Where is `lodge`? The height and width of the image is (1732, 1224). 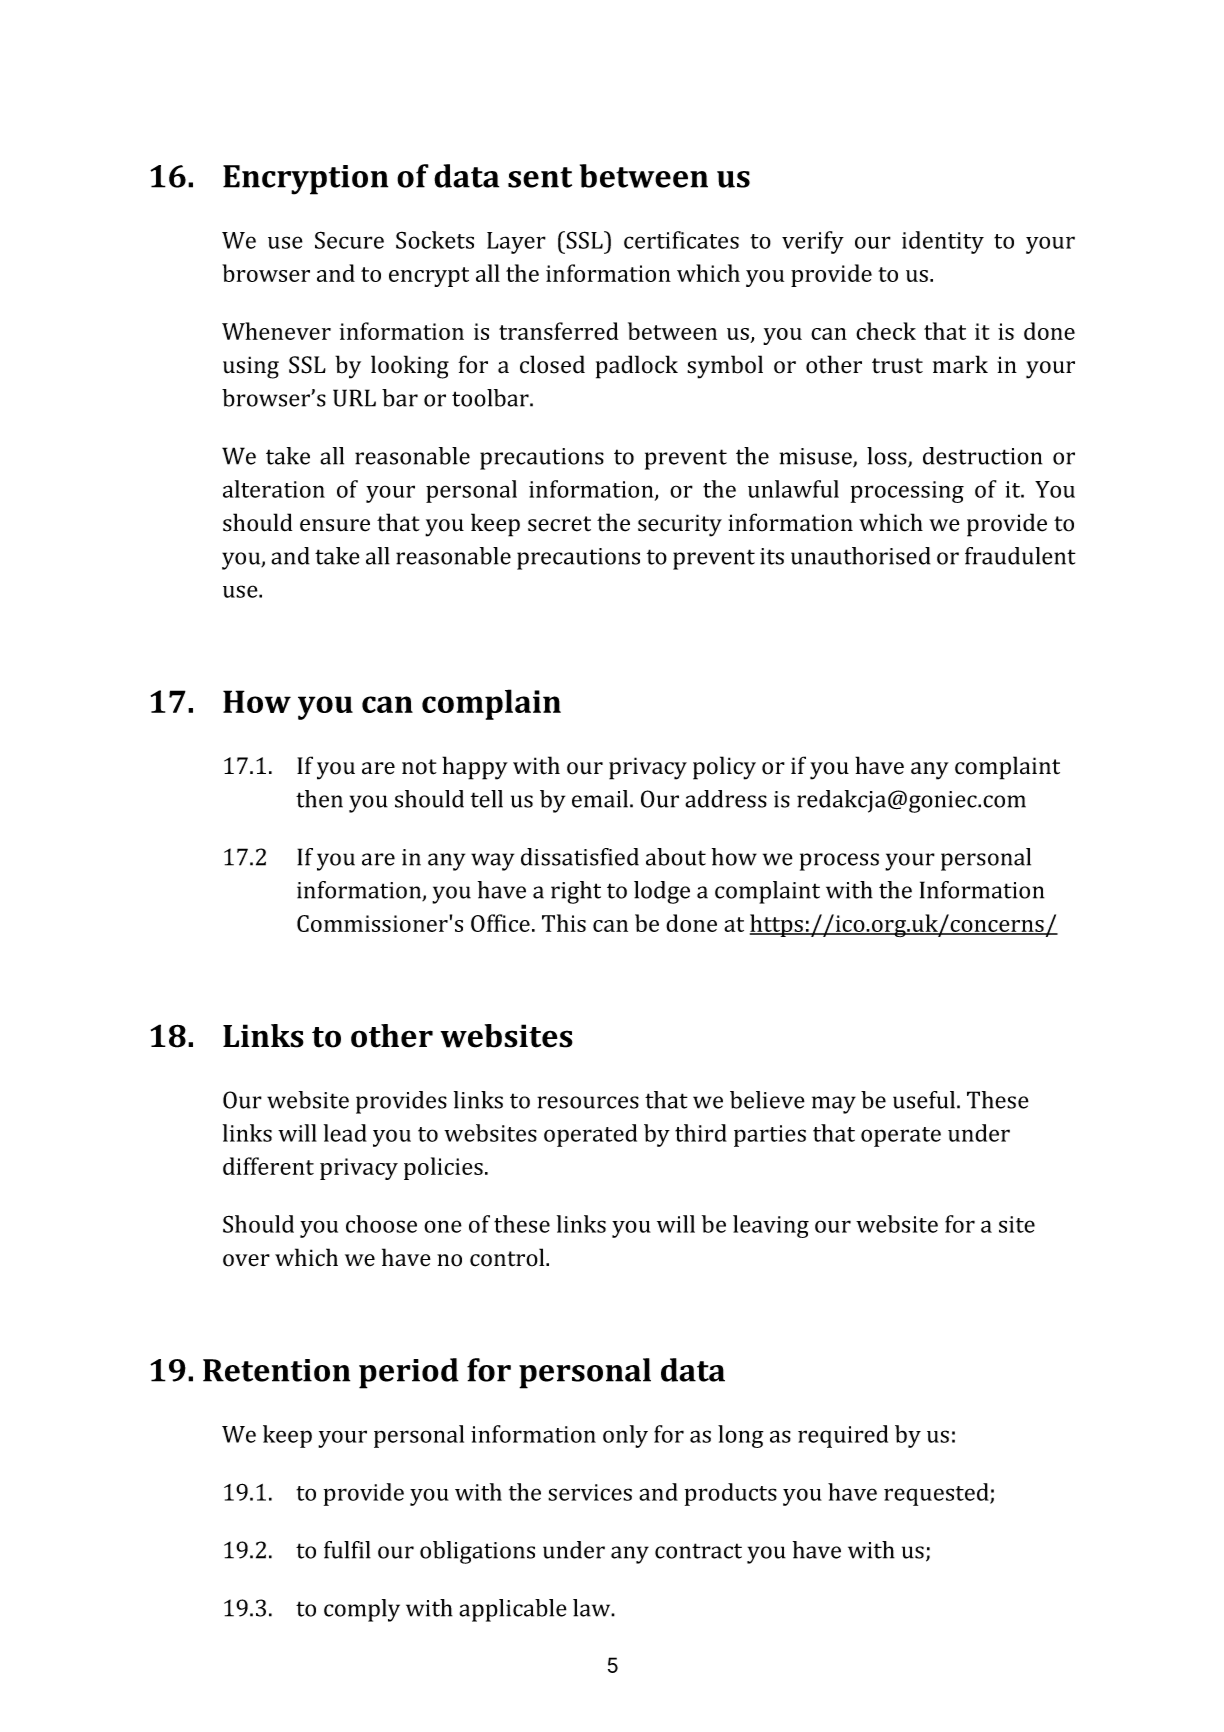 lodge is located at coordinates (662, 892).
